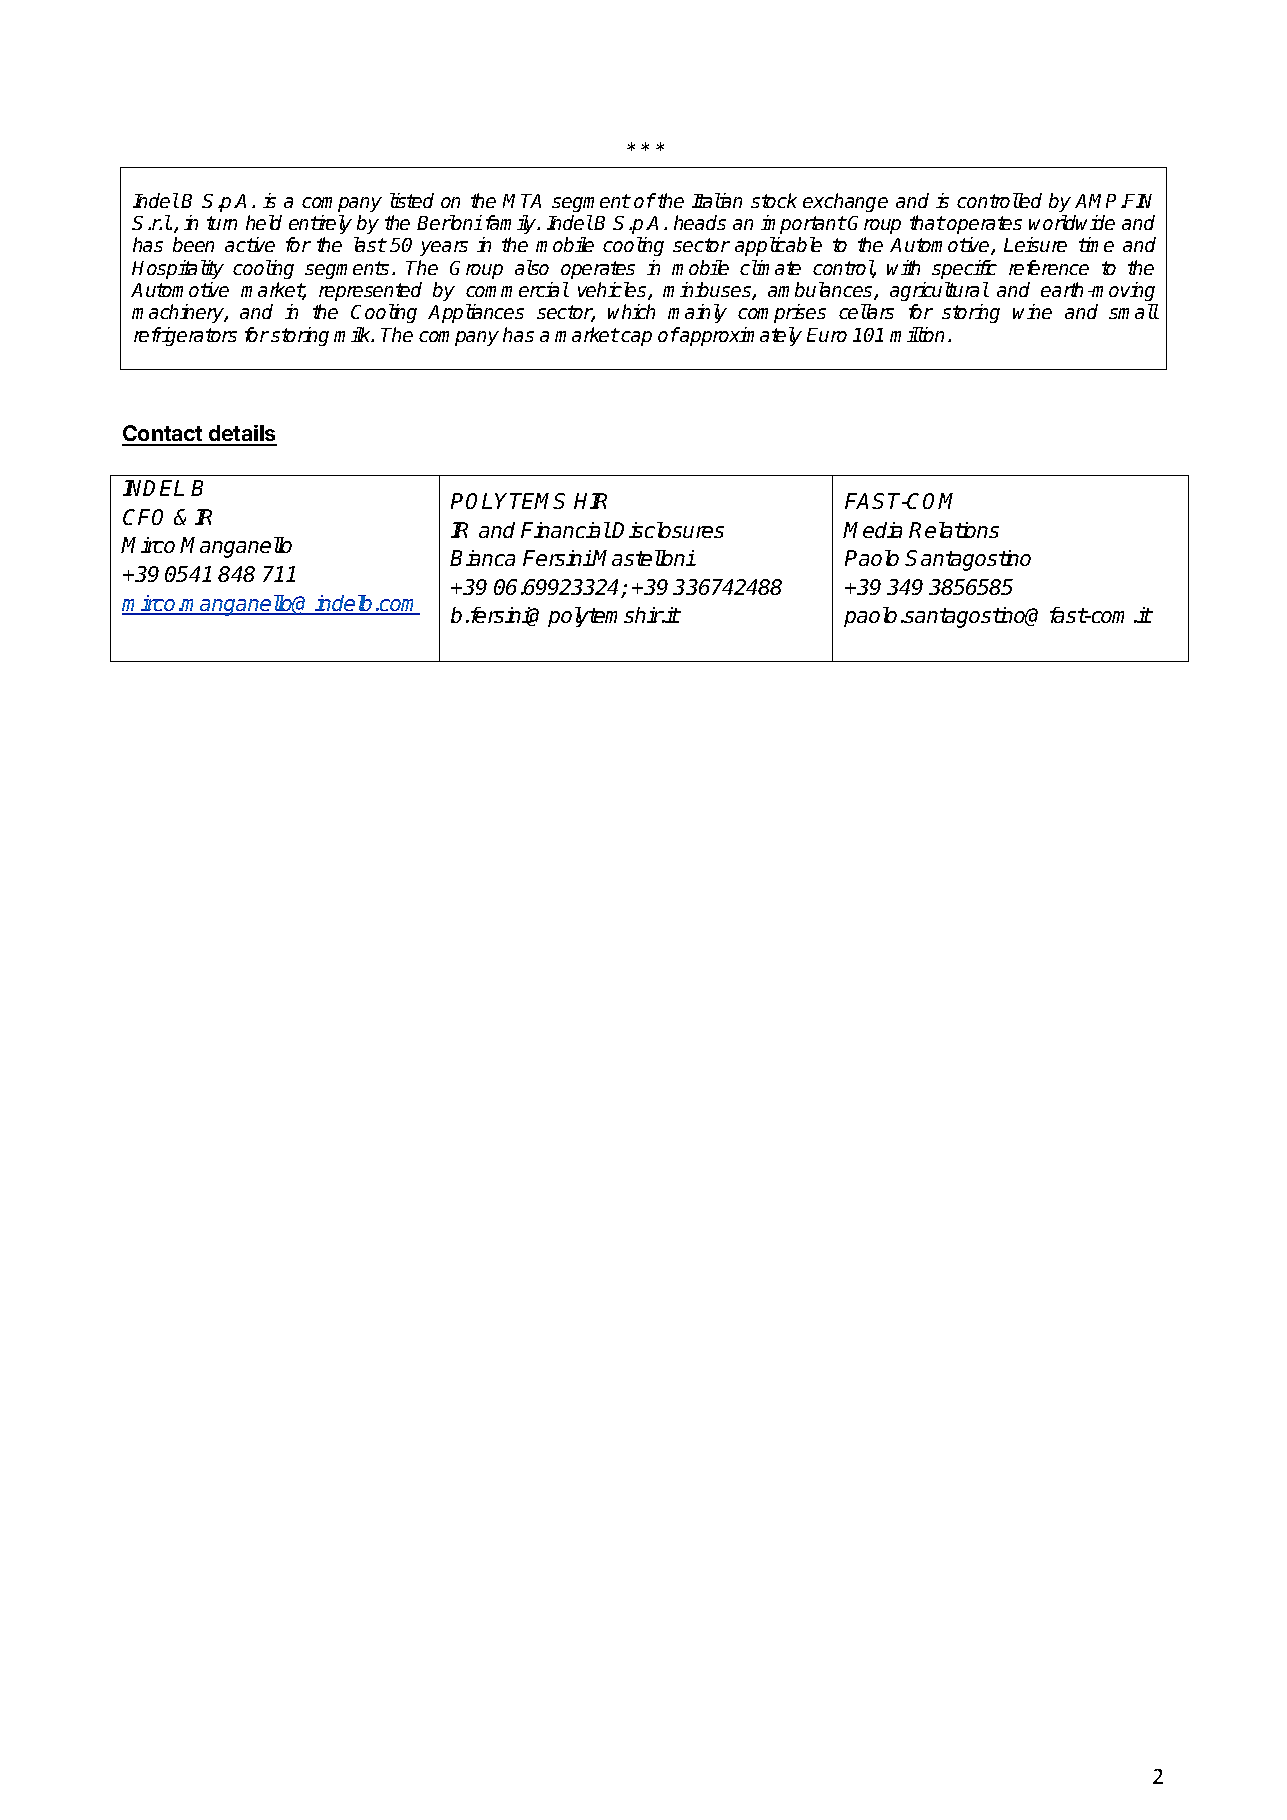  What do you see at coordinates (185, 336) in the document?
I see `refrigerators` at bounding box center [185, 336].
